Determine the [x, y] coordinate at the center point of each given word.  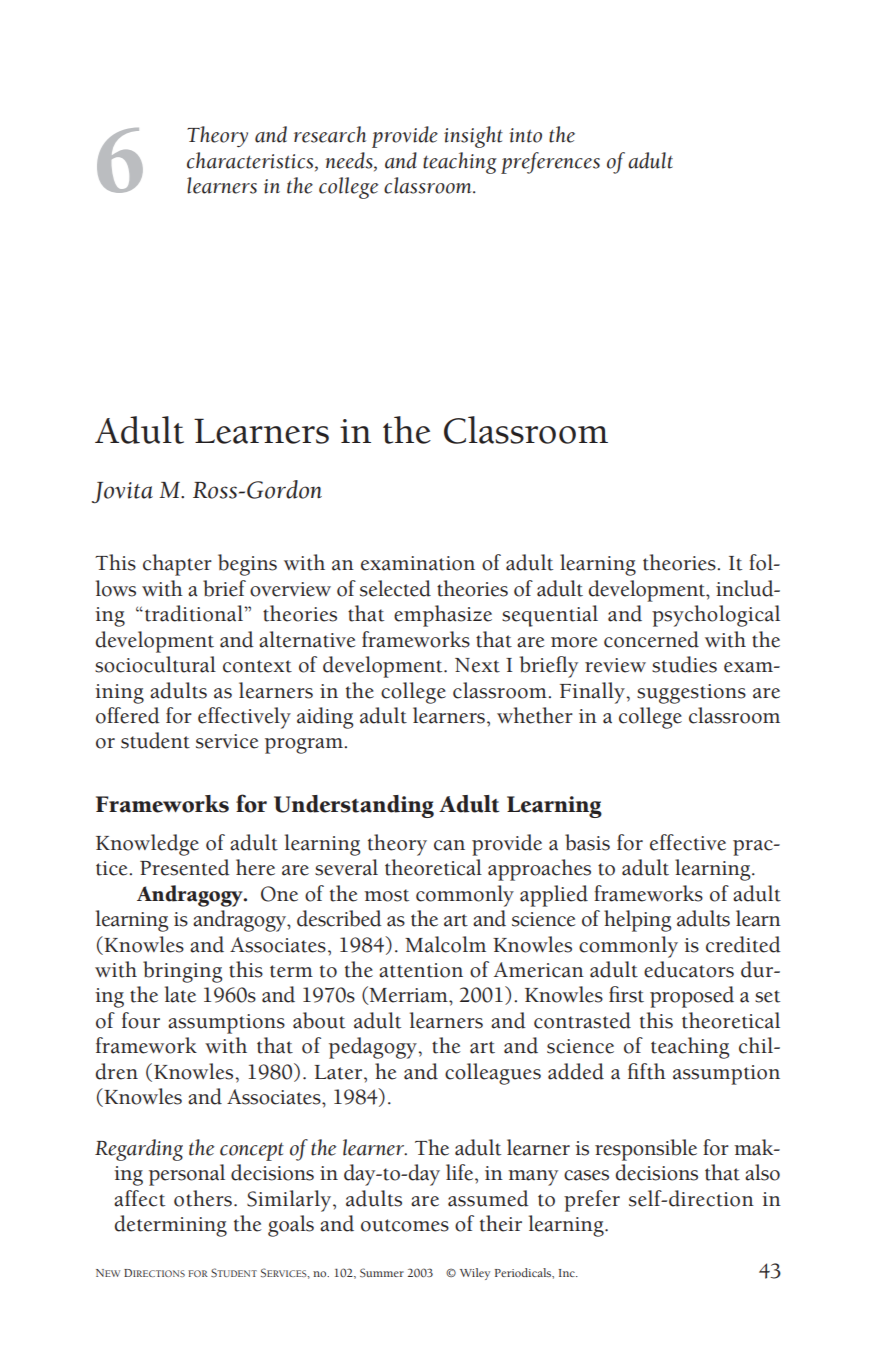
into [525, 135]
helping [637, 921]
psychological [716, 616]
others [203, 1198]
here [255, 867]
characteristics [251, 160]
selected [395, 588]
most [386, 895]
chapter [177, 565]
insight [473, 137]
